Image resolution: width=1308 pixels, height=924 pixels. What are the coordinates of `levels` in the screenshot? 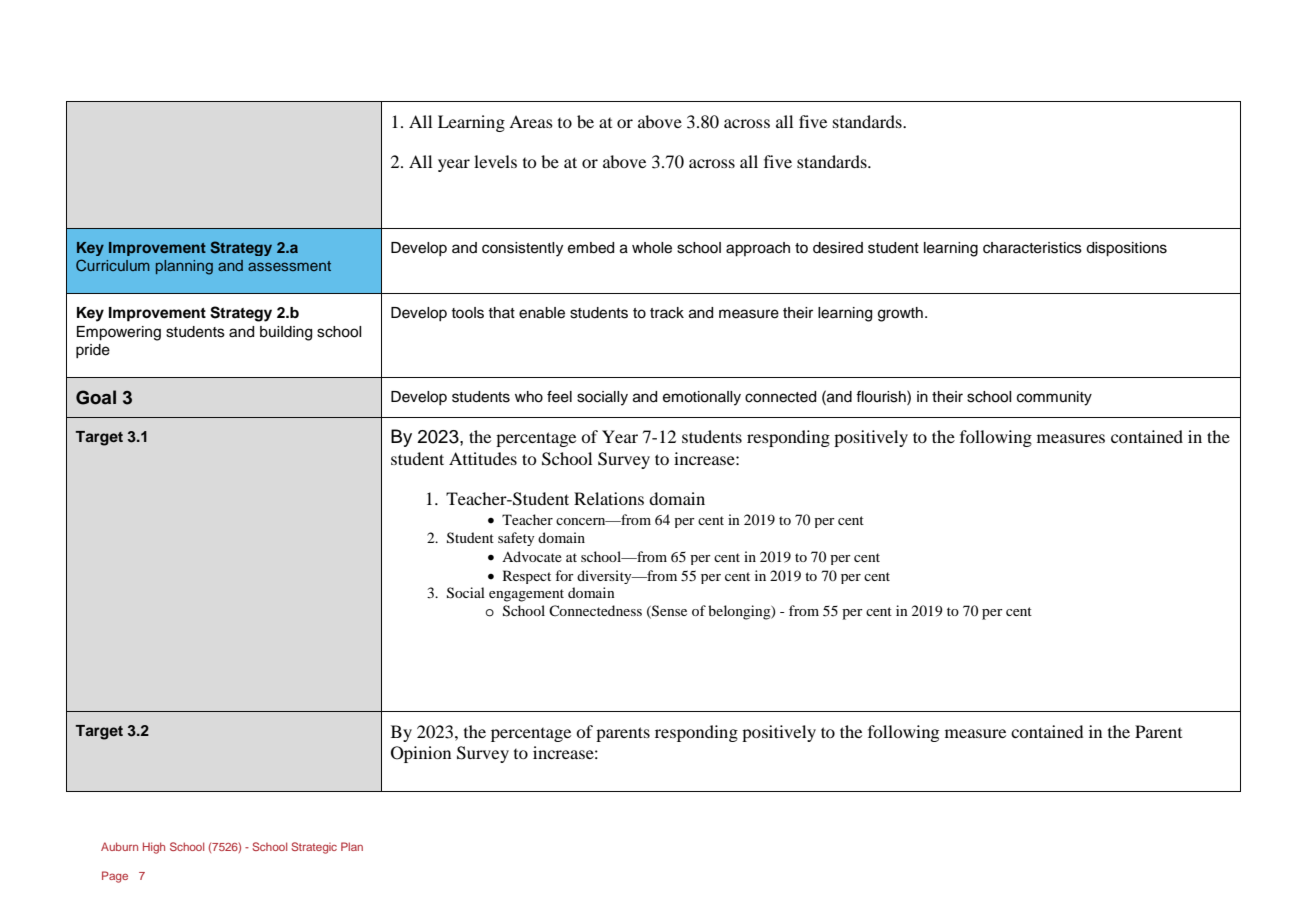 It's located at (495, 161).
